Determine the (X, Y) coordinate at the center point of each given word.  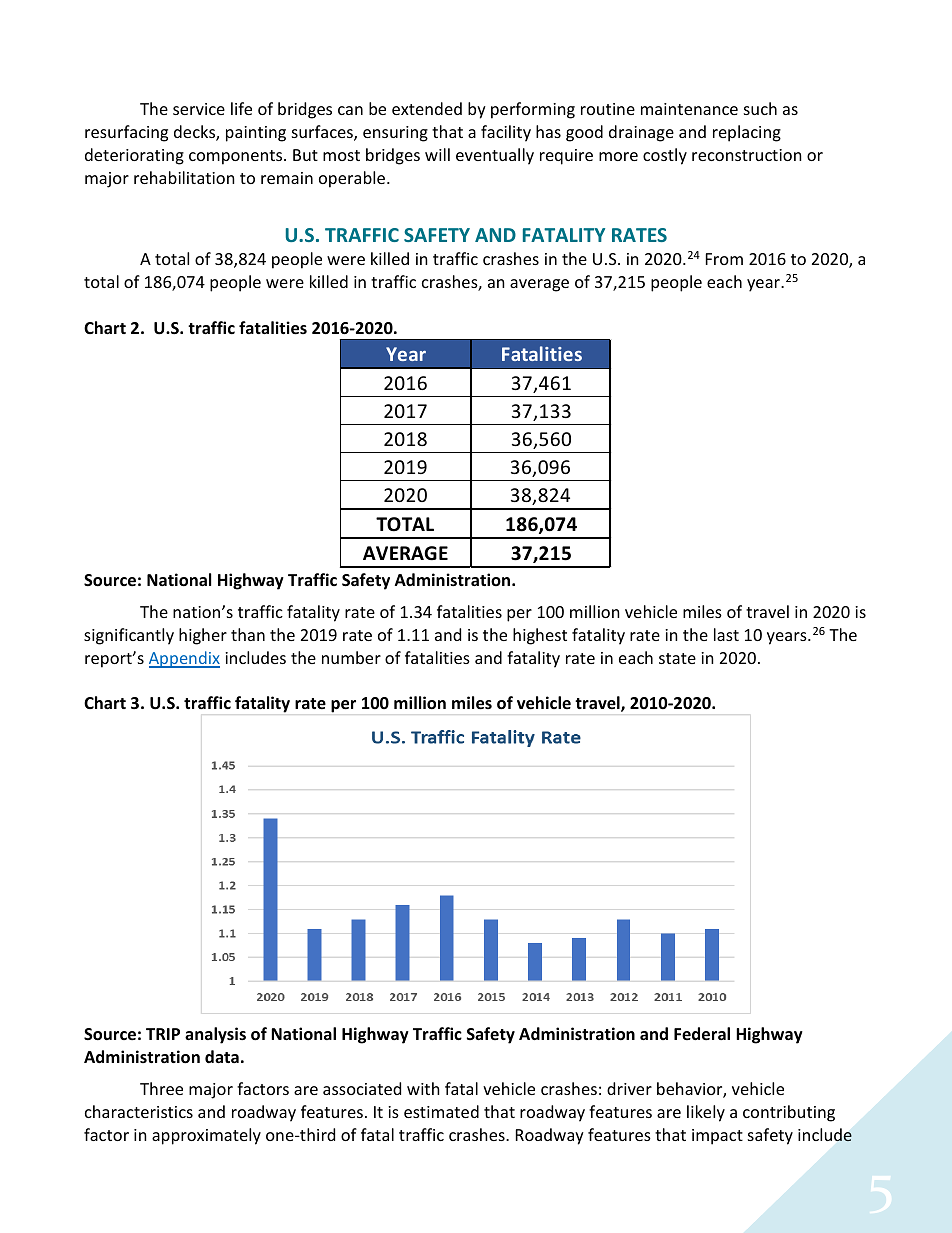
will (437, 154)
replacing (747, 133)
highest (540, 636)
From (724, 259)
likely (706, 1113)
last (726, 634)
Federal (702, 1034)
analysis (215, 1035)
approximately (206, 1136)
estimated (441, 1111)
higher (203, 636)
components (237, 157)
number (351, 657)
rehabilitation (184, 177)
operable (353, 179)
